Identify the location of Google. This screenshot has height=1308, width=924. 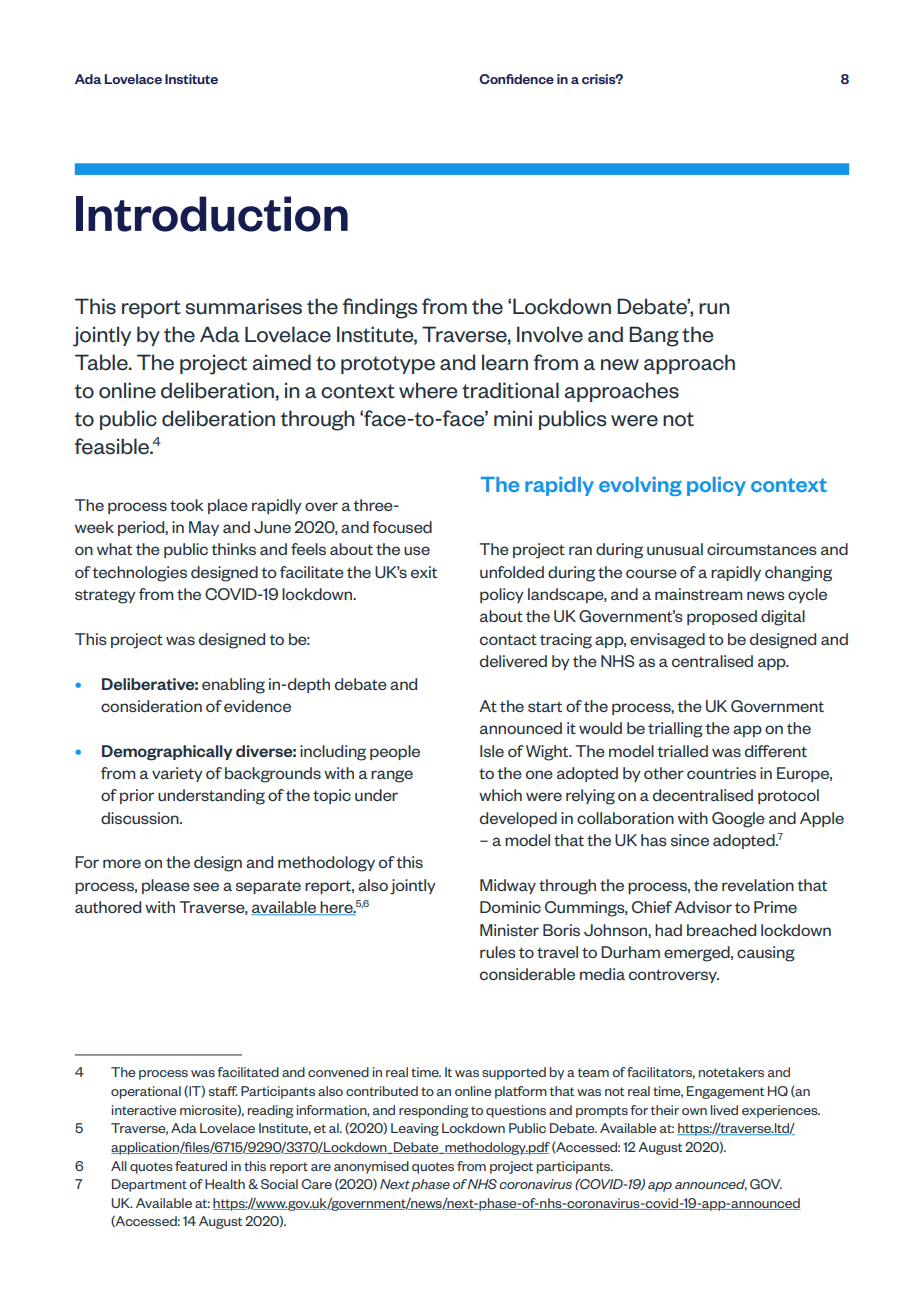
(738, 820).
